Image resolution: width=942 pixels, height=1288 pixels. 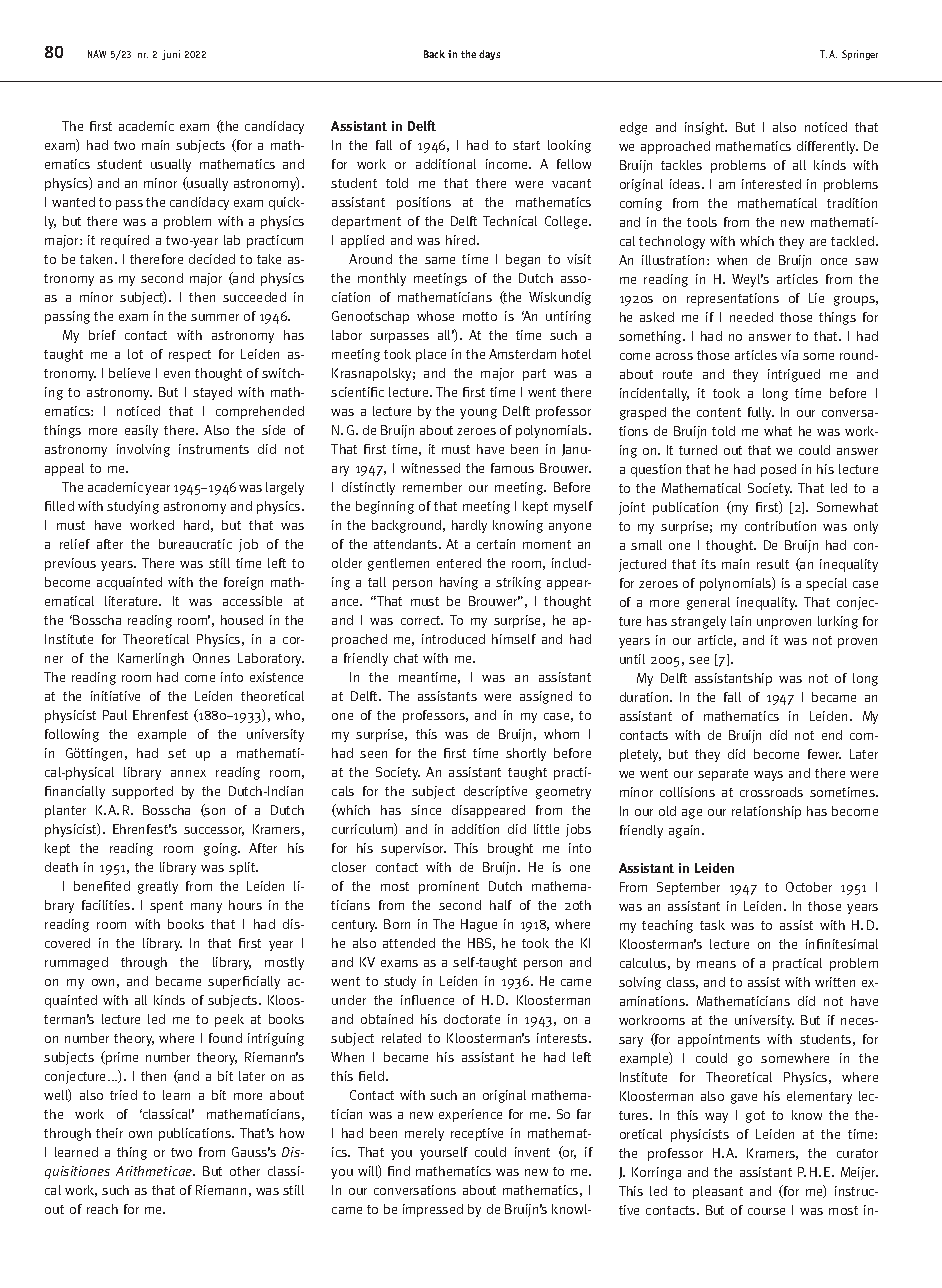 What do you see at coordinates (102, 1209) in the document?
I see `reach` at bounding box center [102, 1209].
